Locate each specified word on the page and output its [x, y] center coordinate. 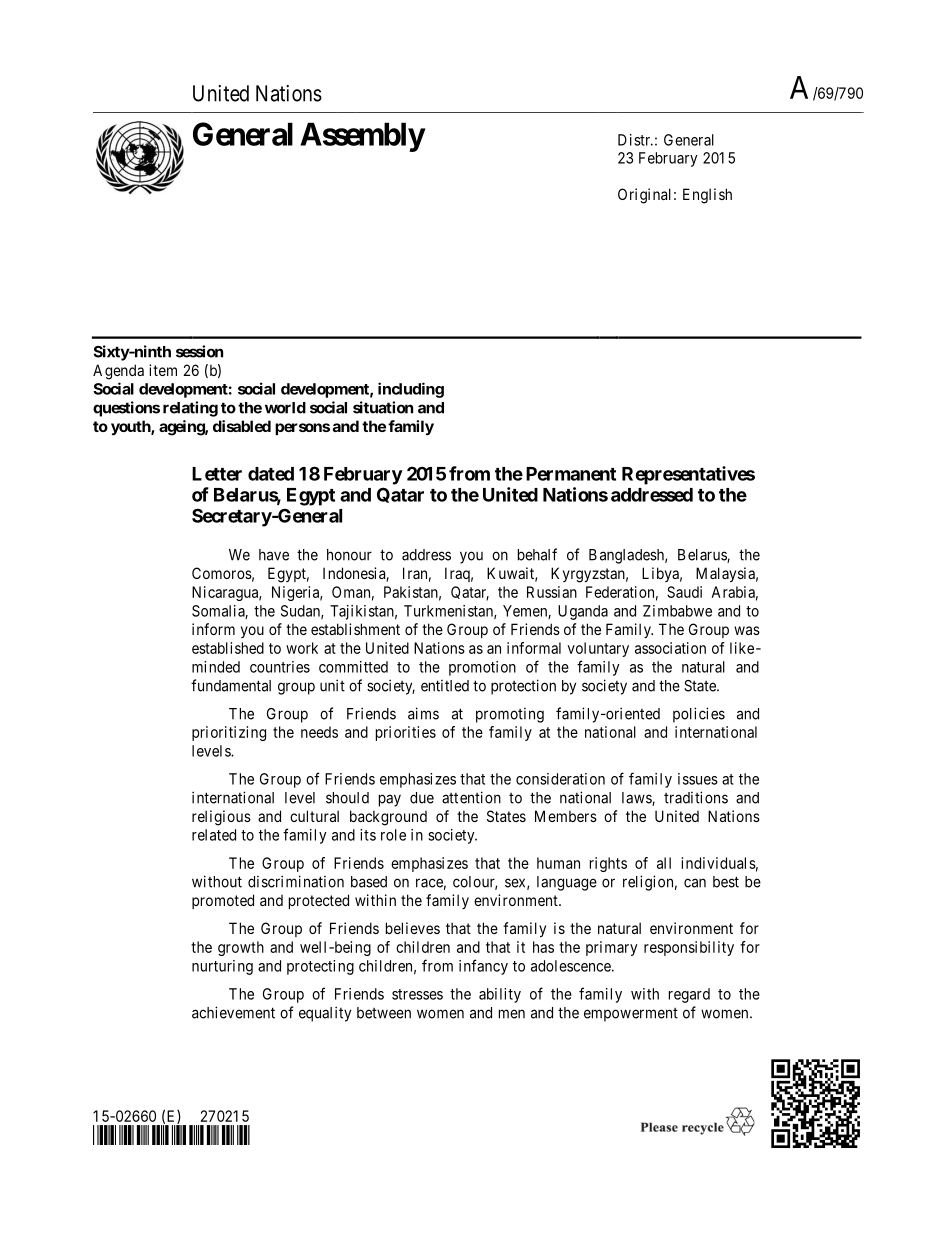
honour [349, 555]
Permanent [571, 474]
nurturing [222, 967]
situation [383, 407]
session [199, 351]
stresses [417, 994]
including [411, 390]
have [274, 555]
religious [221, 818]
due [422, 798]
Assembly [362, 137]
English [707, 196]
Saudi [684, 592]
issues [698, 779]
